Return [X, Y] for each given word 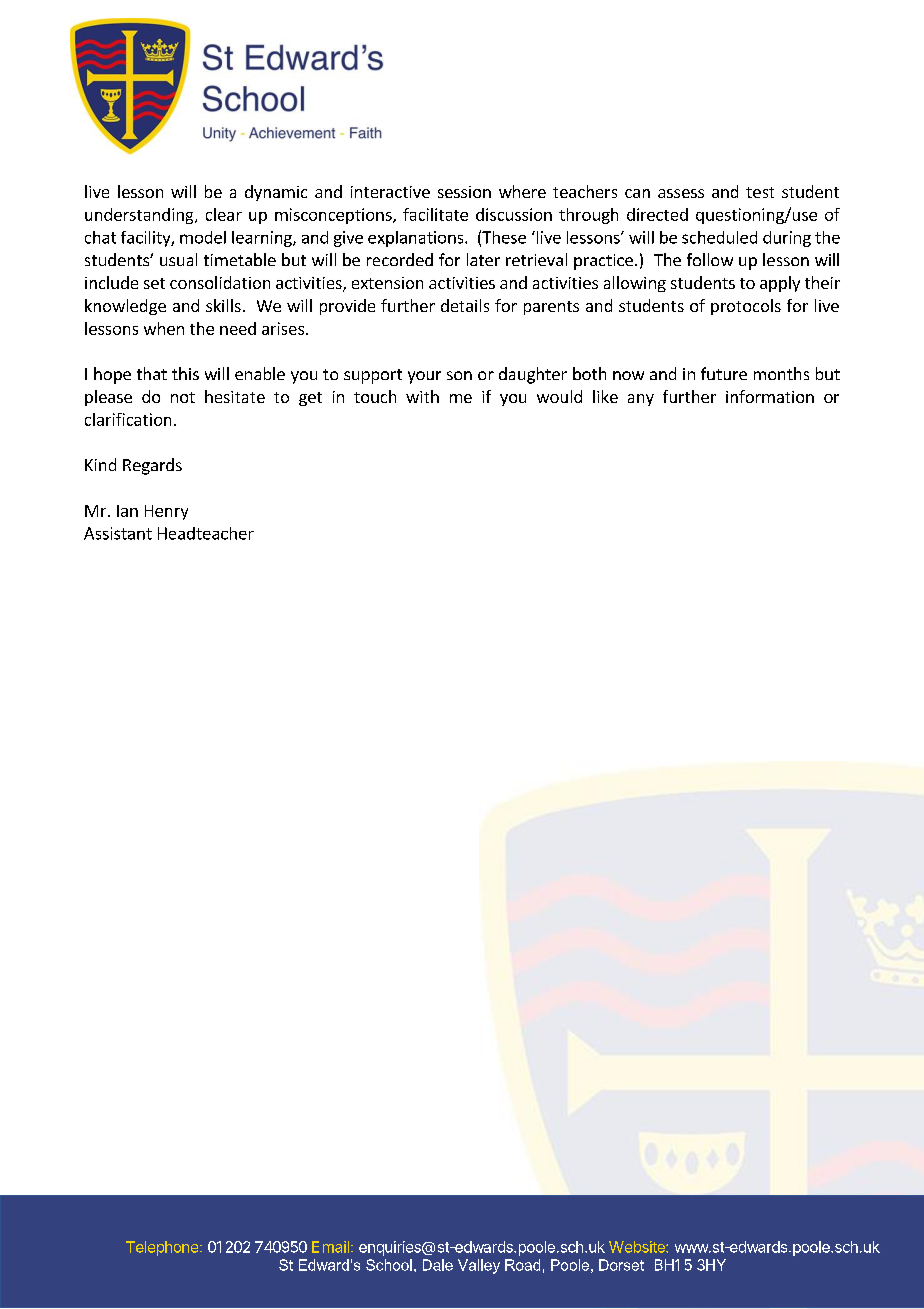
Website [638, 1247]
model [203, 237]
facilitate [435, 214]
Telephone [163, 1248]
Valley [479, 1266]
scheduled [719, 237]
